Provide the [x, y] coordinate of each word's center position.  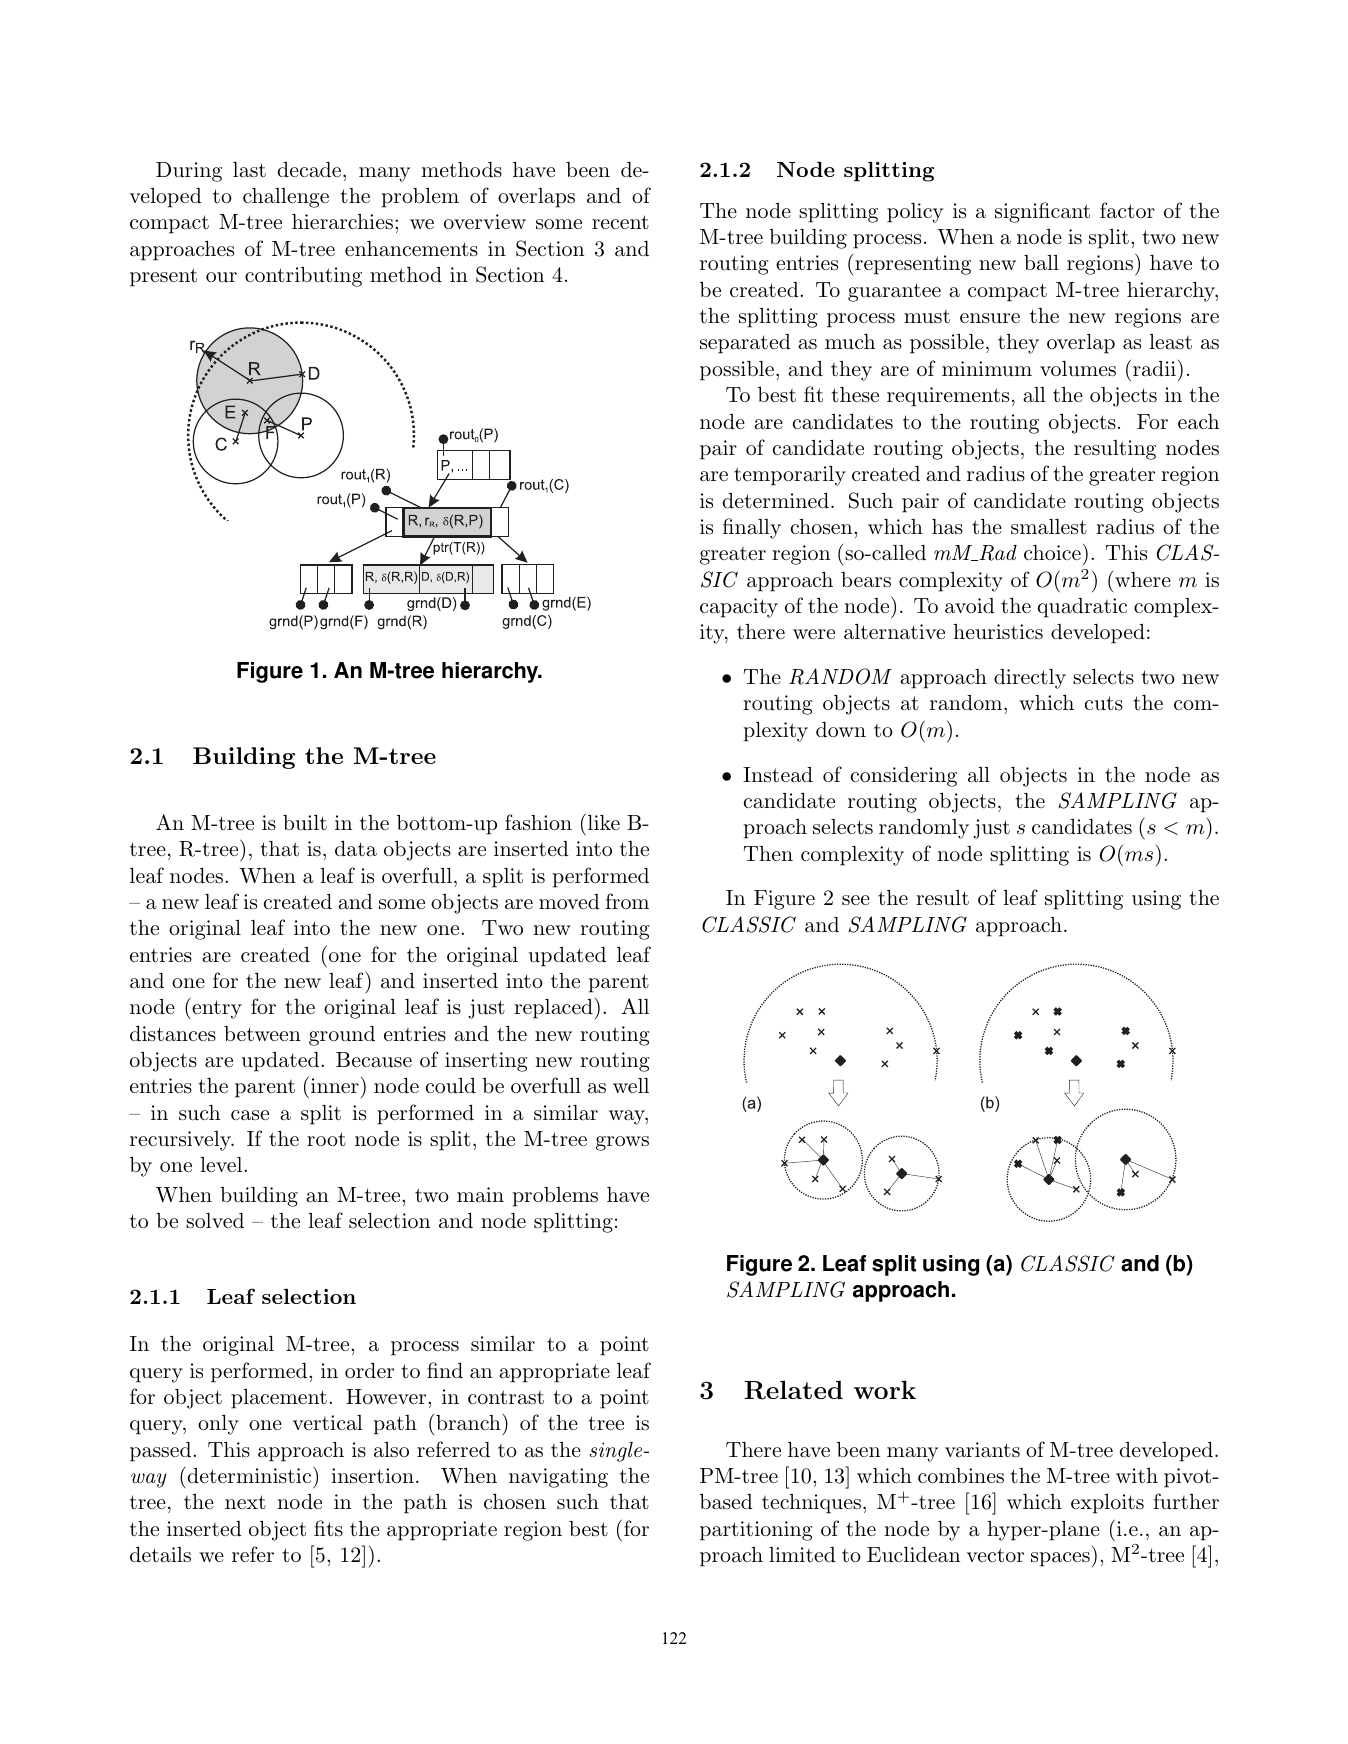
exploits [1107, 1504]
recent [620, 222]
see [856, 900]
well [631, 1085]
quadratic [1082, 608]
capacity [739, 608]
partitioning [756, 1531]
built [305, 823]
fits [328, 1528]
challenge [286, 198]
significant [1042, 212]
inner [335, 1085]
